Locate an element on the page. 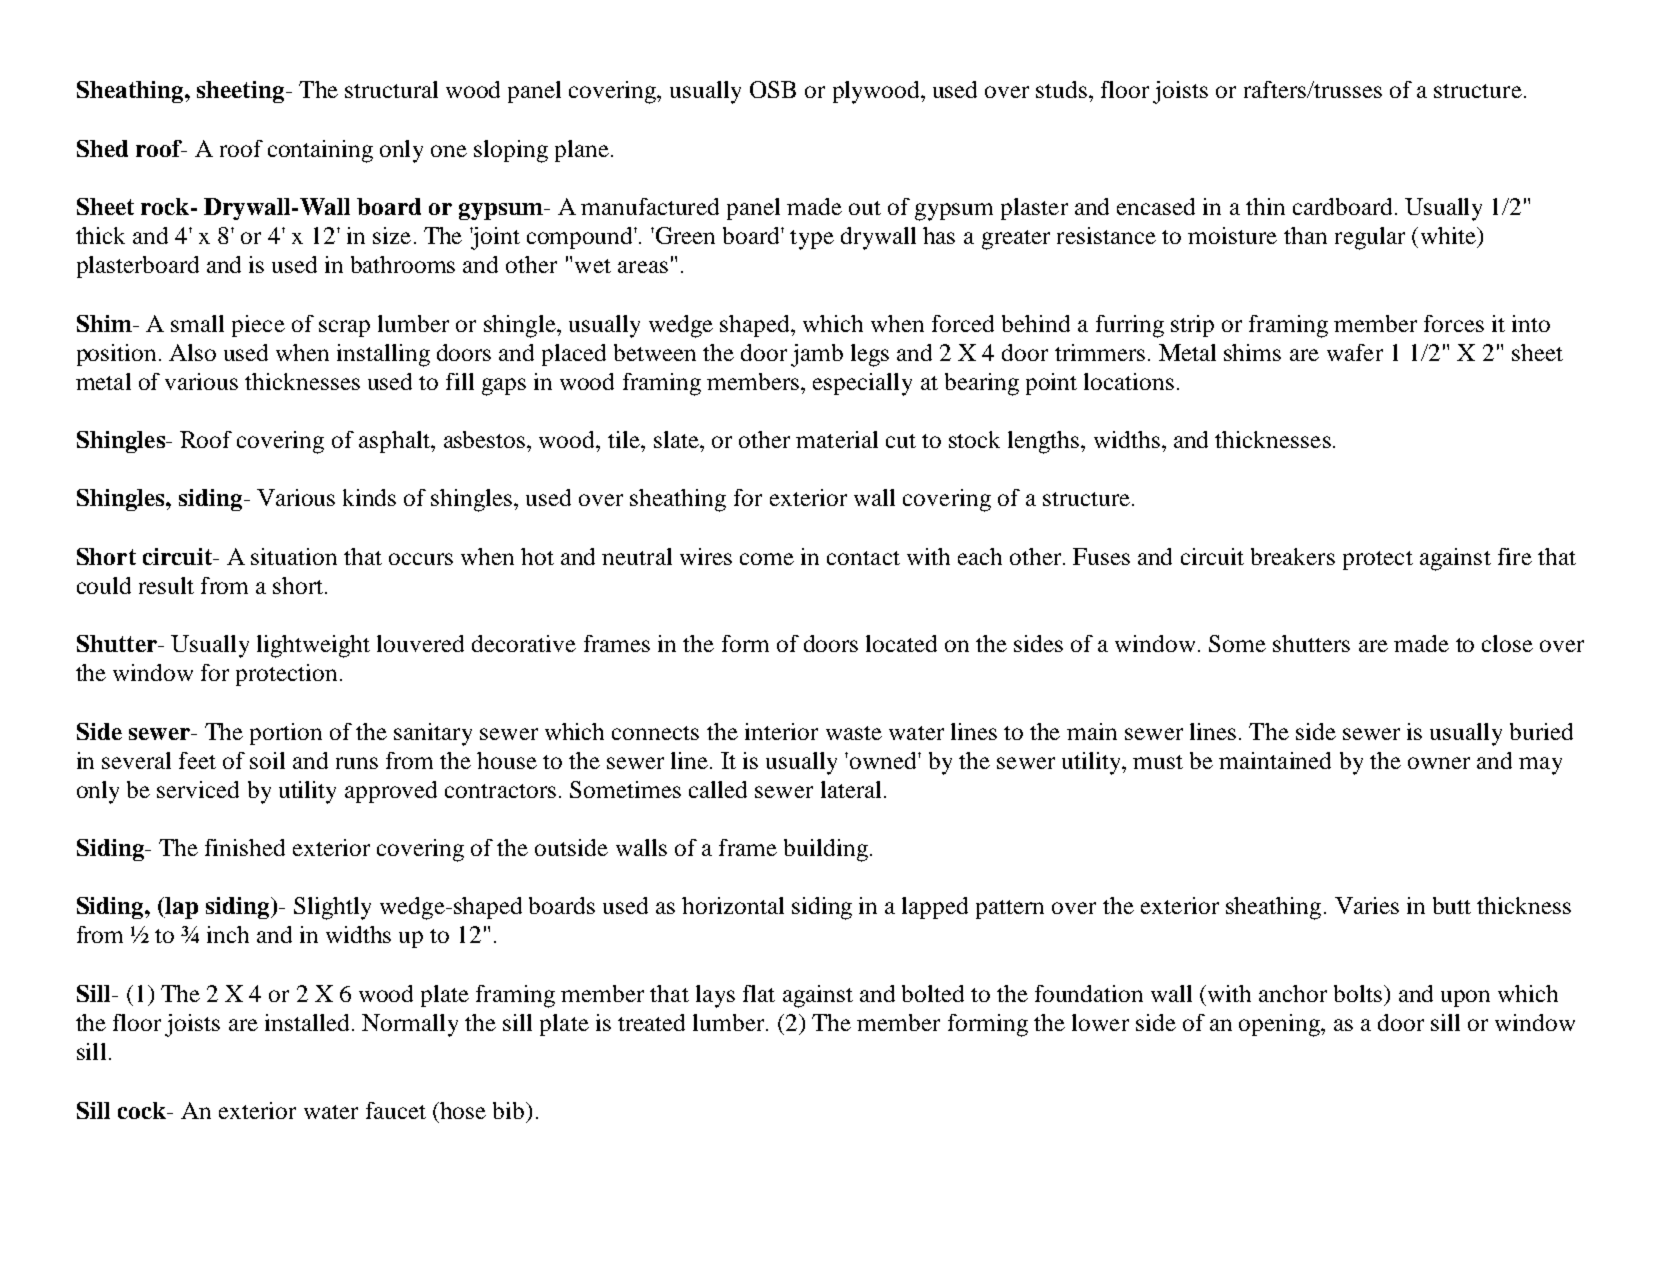  treated is located at coordinates (651, 1022).
